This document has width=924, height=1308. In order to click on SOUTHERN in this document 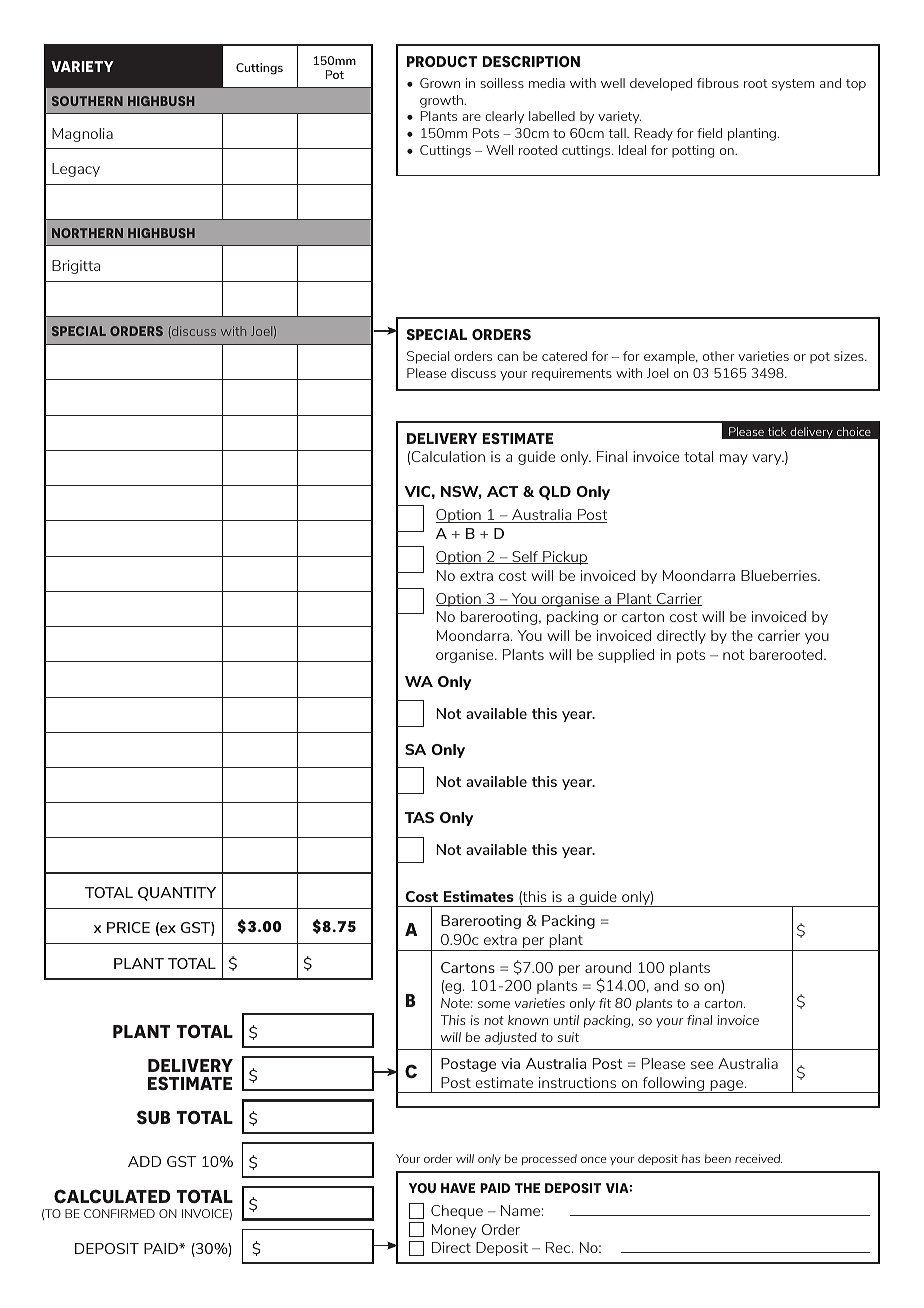, I will do `click(87, 101)`.
